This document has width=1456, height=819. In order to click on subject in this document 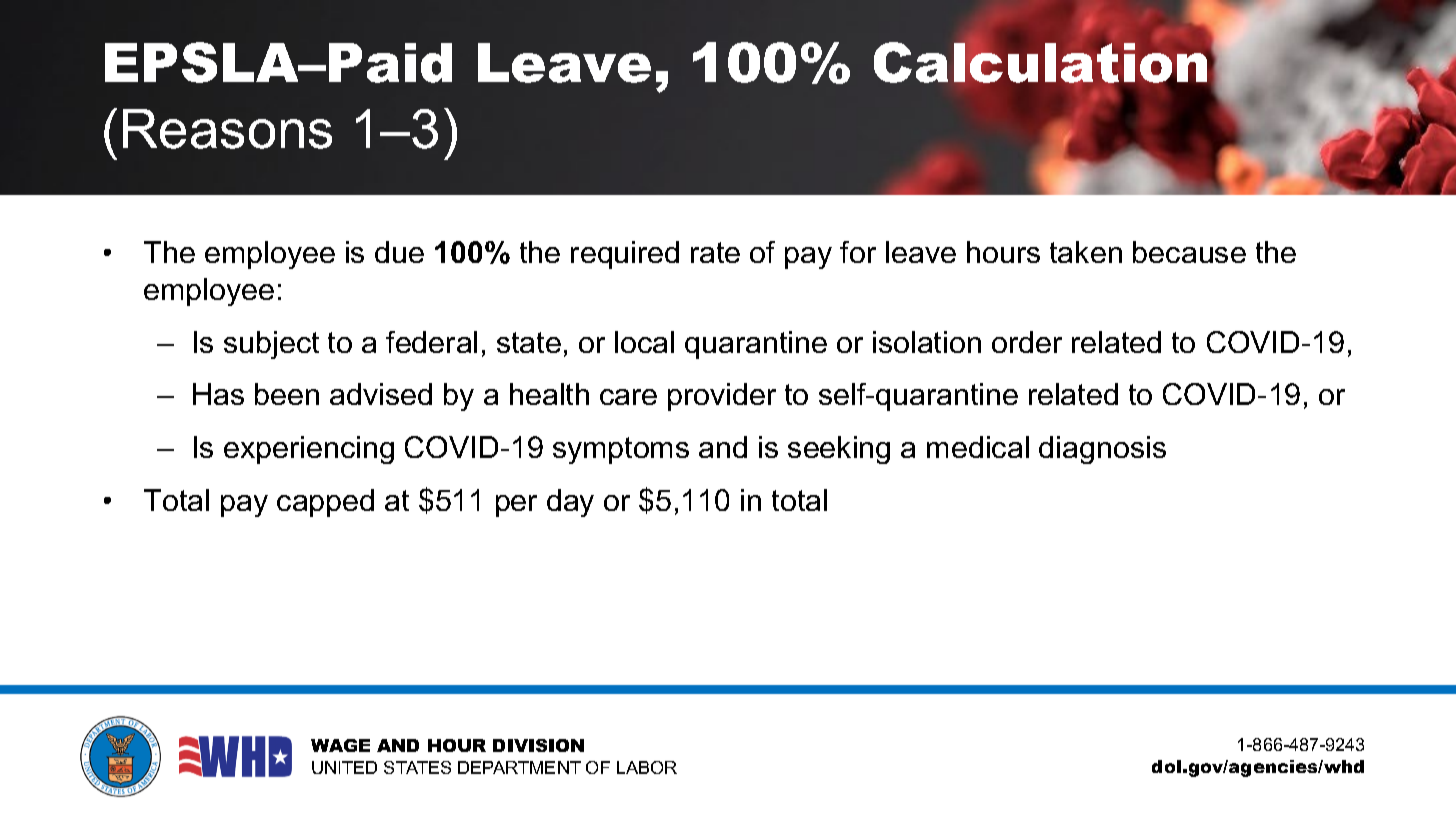, I will do `click(271, 345)`.
